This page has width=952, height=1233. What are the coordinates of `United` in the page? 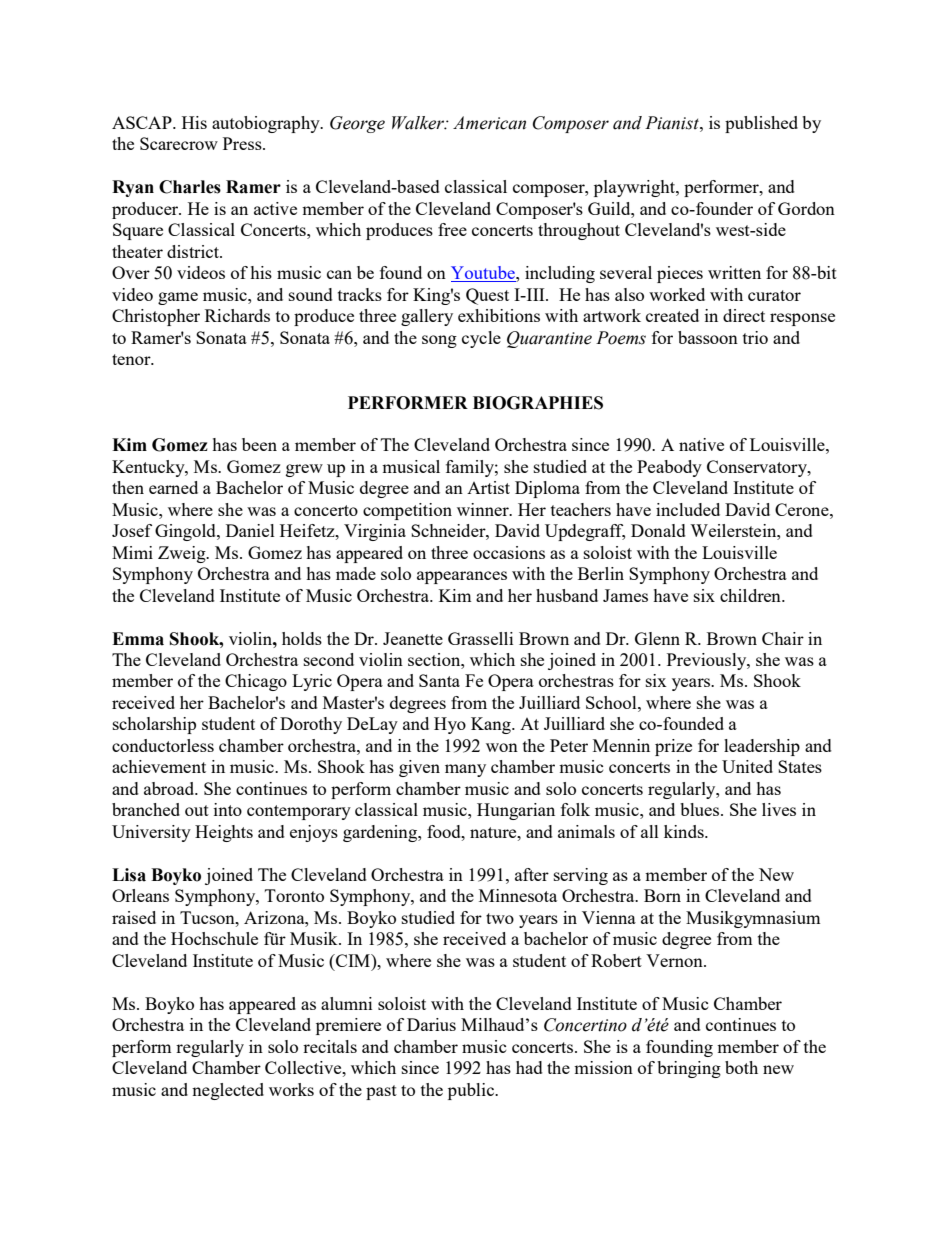 It's located at (747, 766).
